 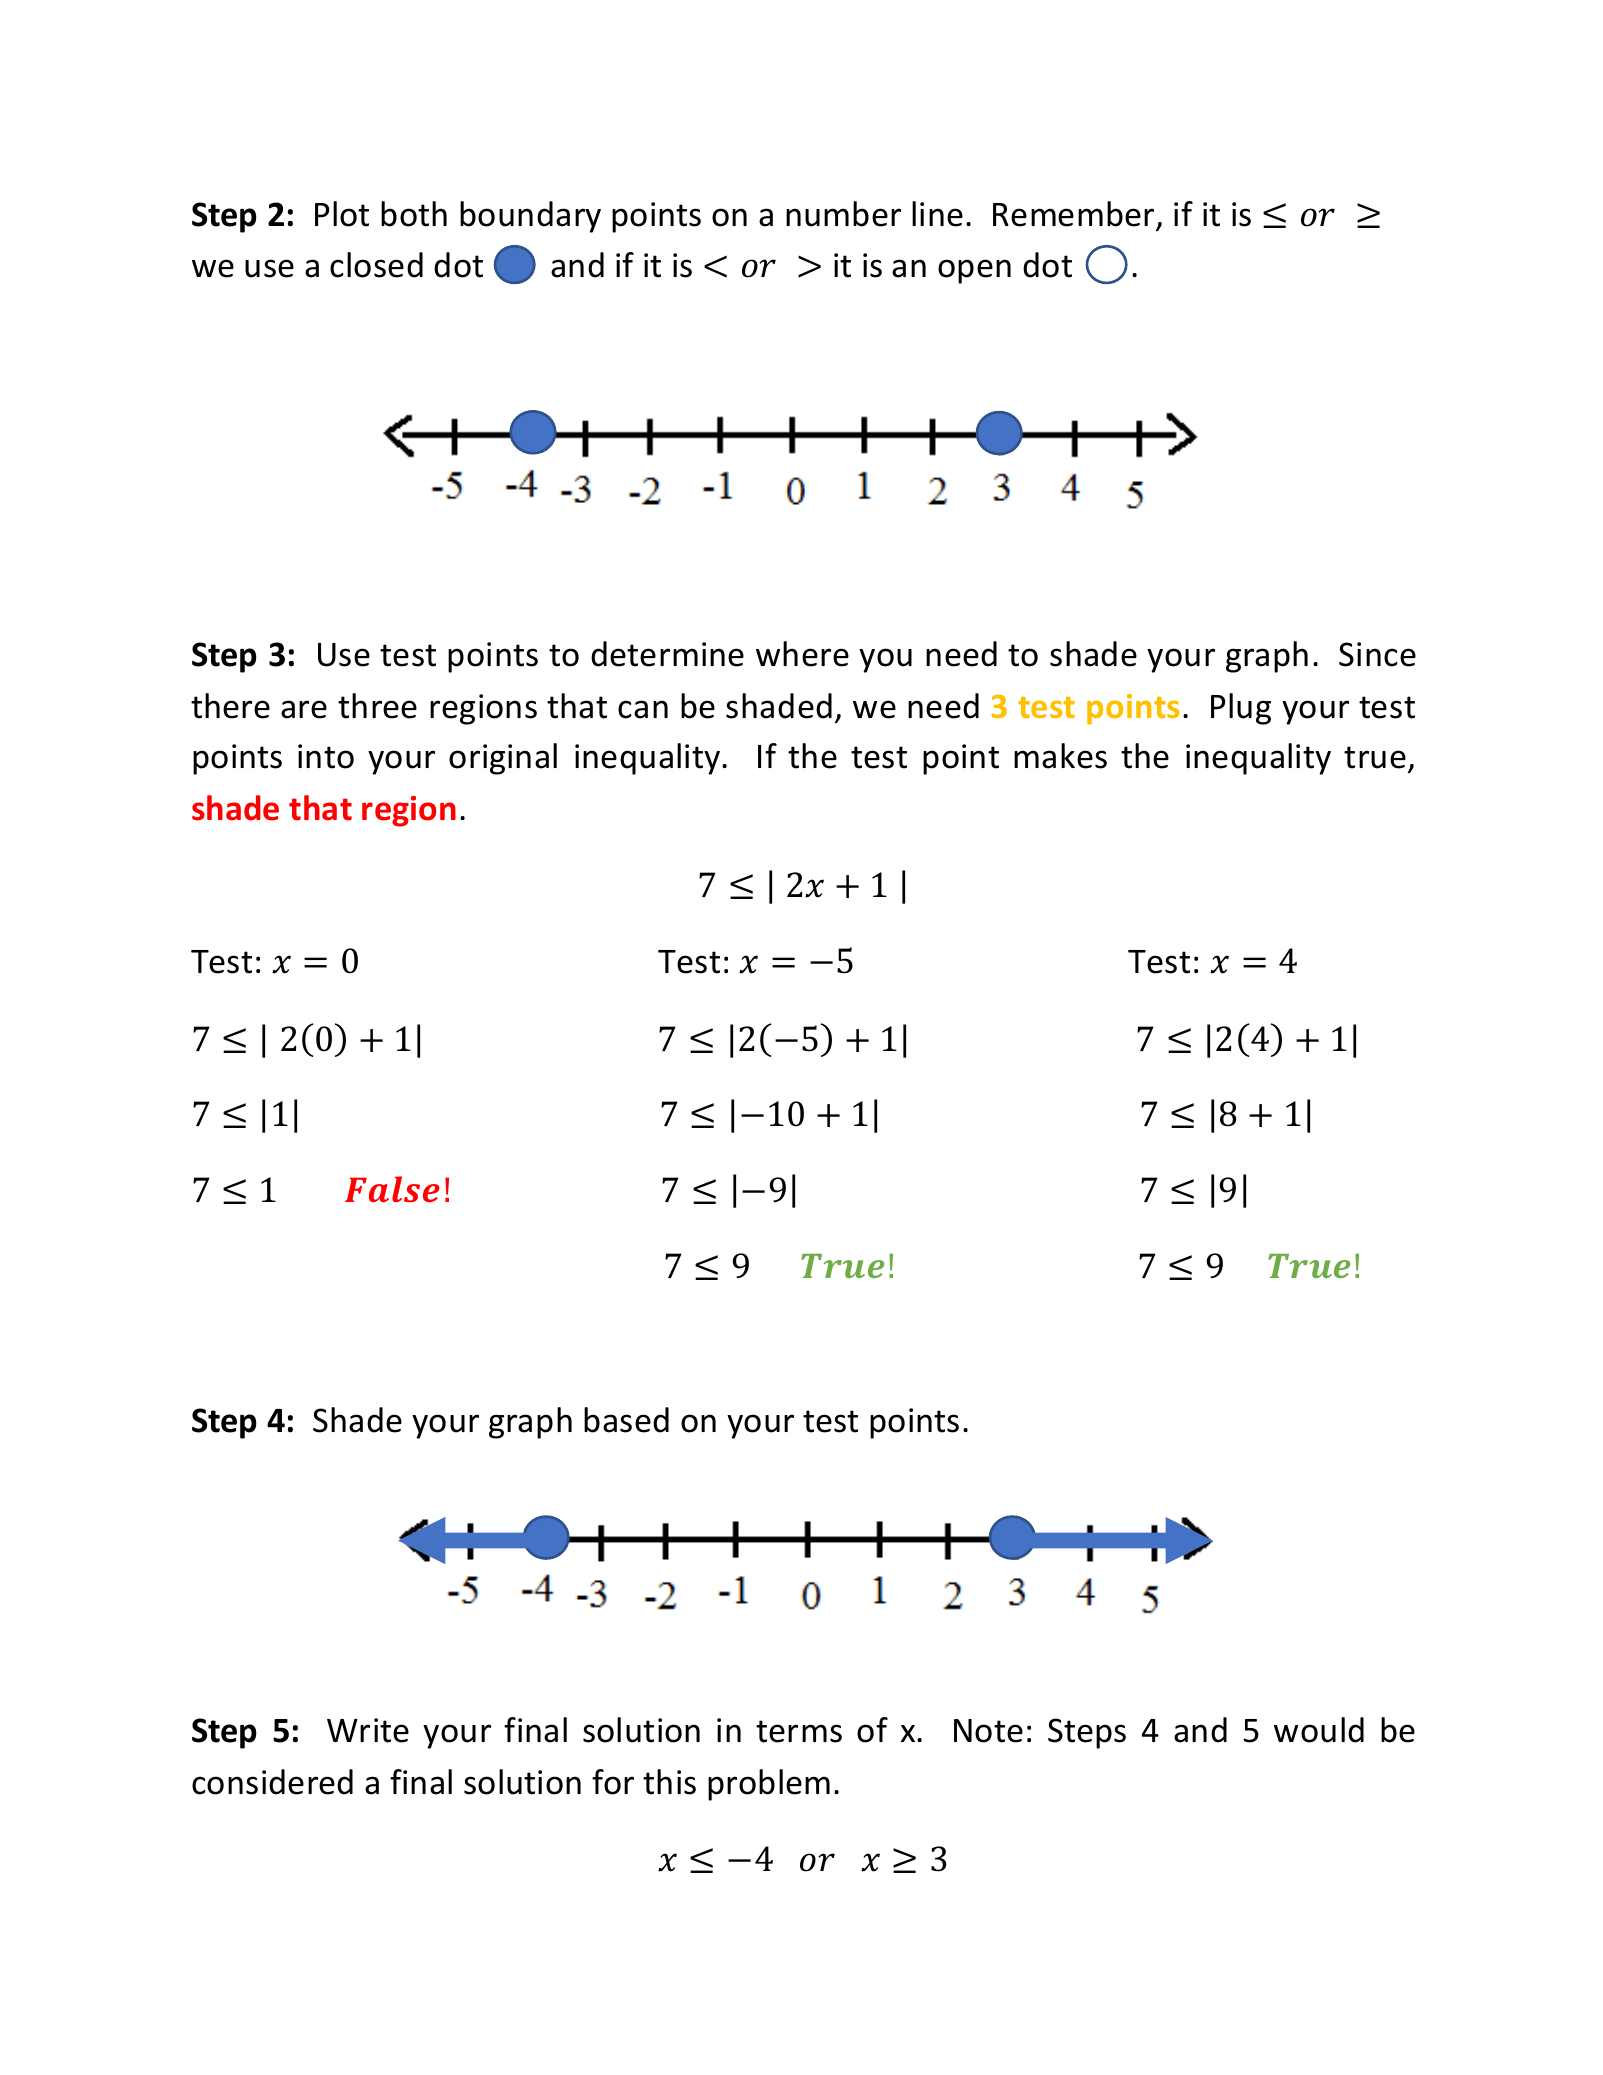 I want to click on into, so click(x=326, y=756).
